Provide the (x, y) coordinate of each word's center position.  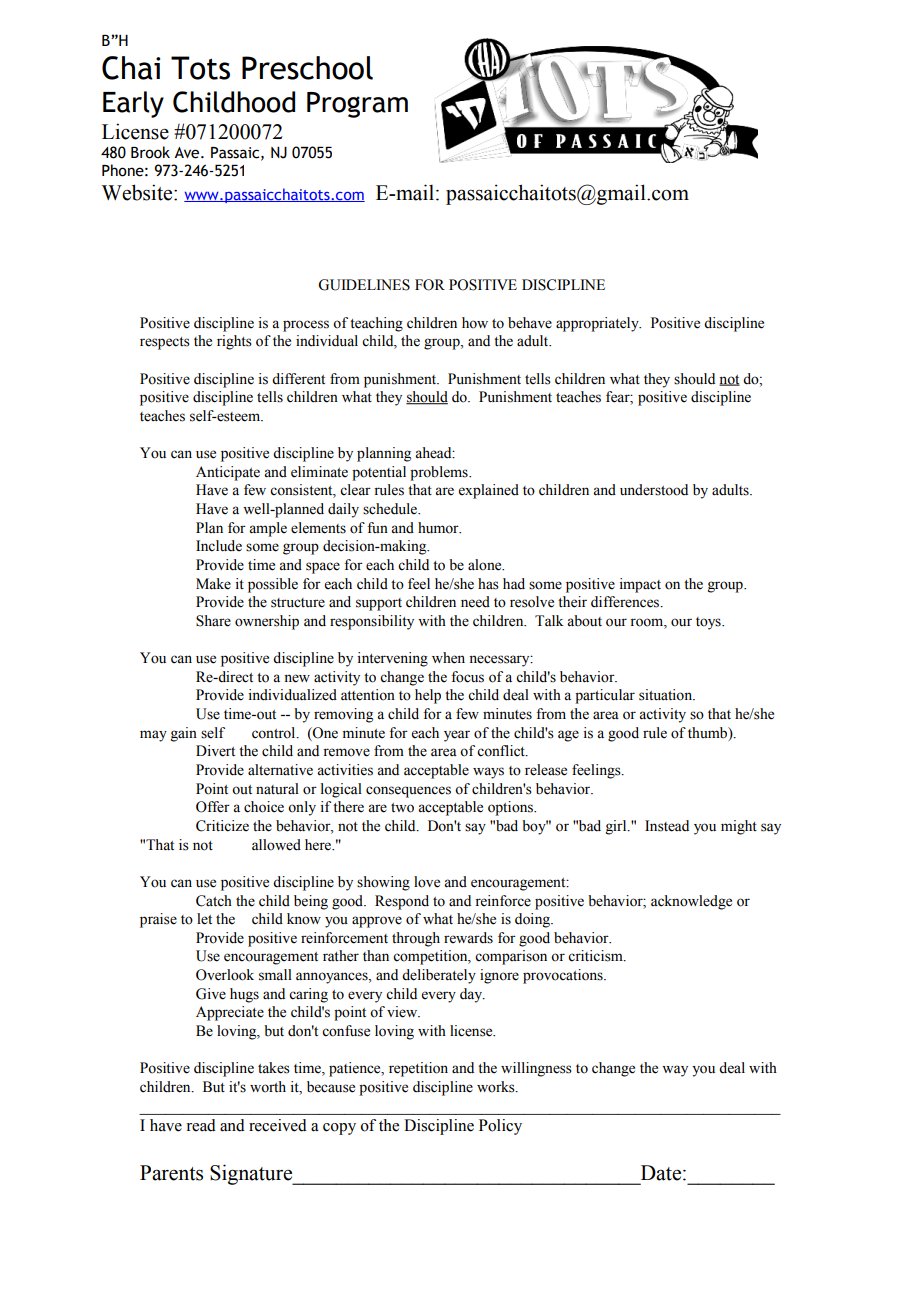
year (457, 736)
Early (133, 104)
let (204, 919)
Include (219, 546)
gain (184, 734)
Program (357, 105)
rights (234, 342)
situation (667, 695)
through (416, 939)
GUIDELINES (364, 285)
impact (640, 585)
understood (654, 490)
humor (439, 528)
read (201, 1125)
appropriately (598, 324)
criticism (596, 956)
